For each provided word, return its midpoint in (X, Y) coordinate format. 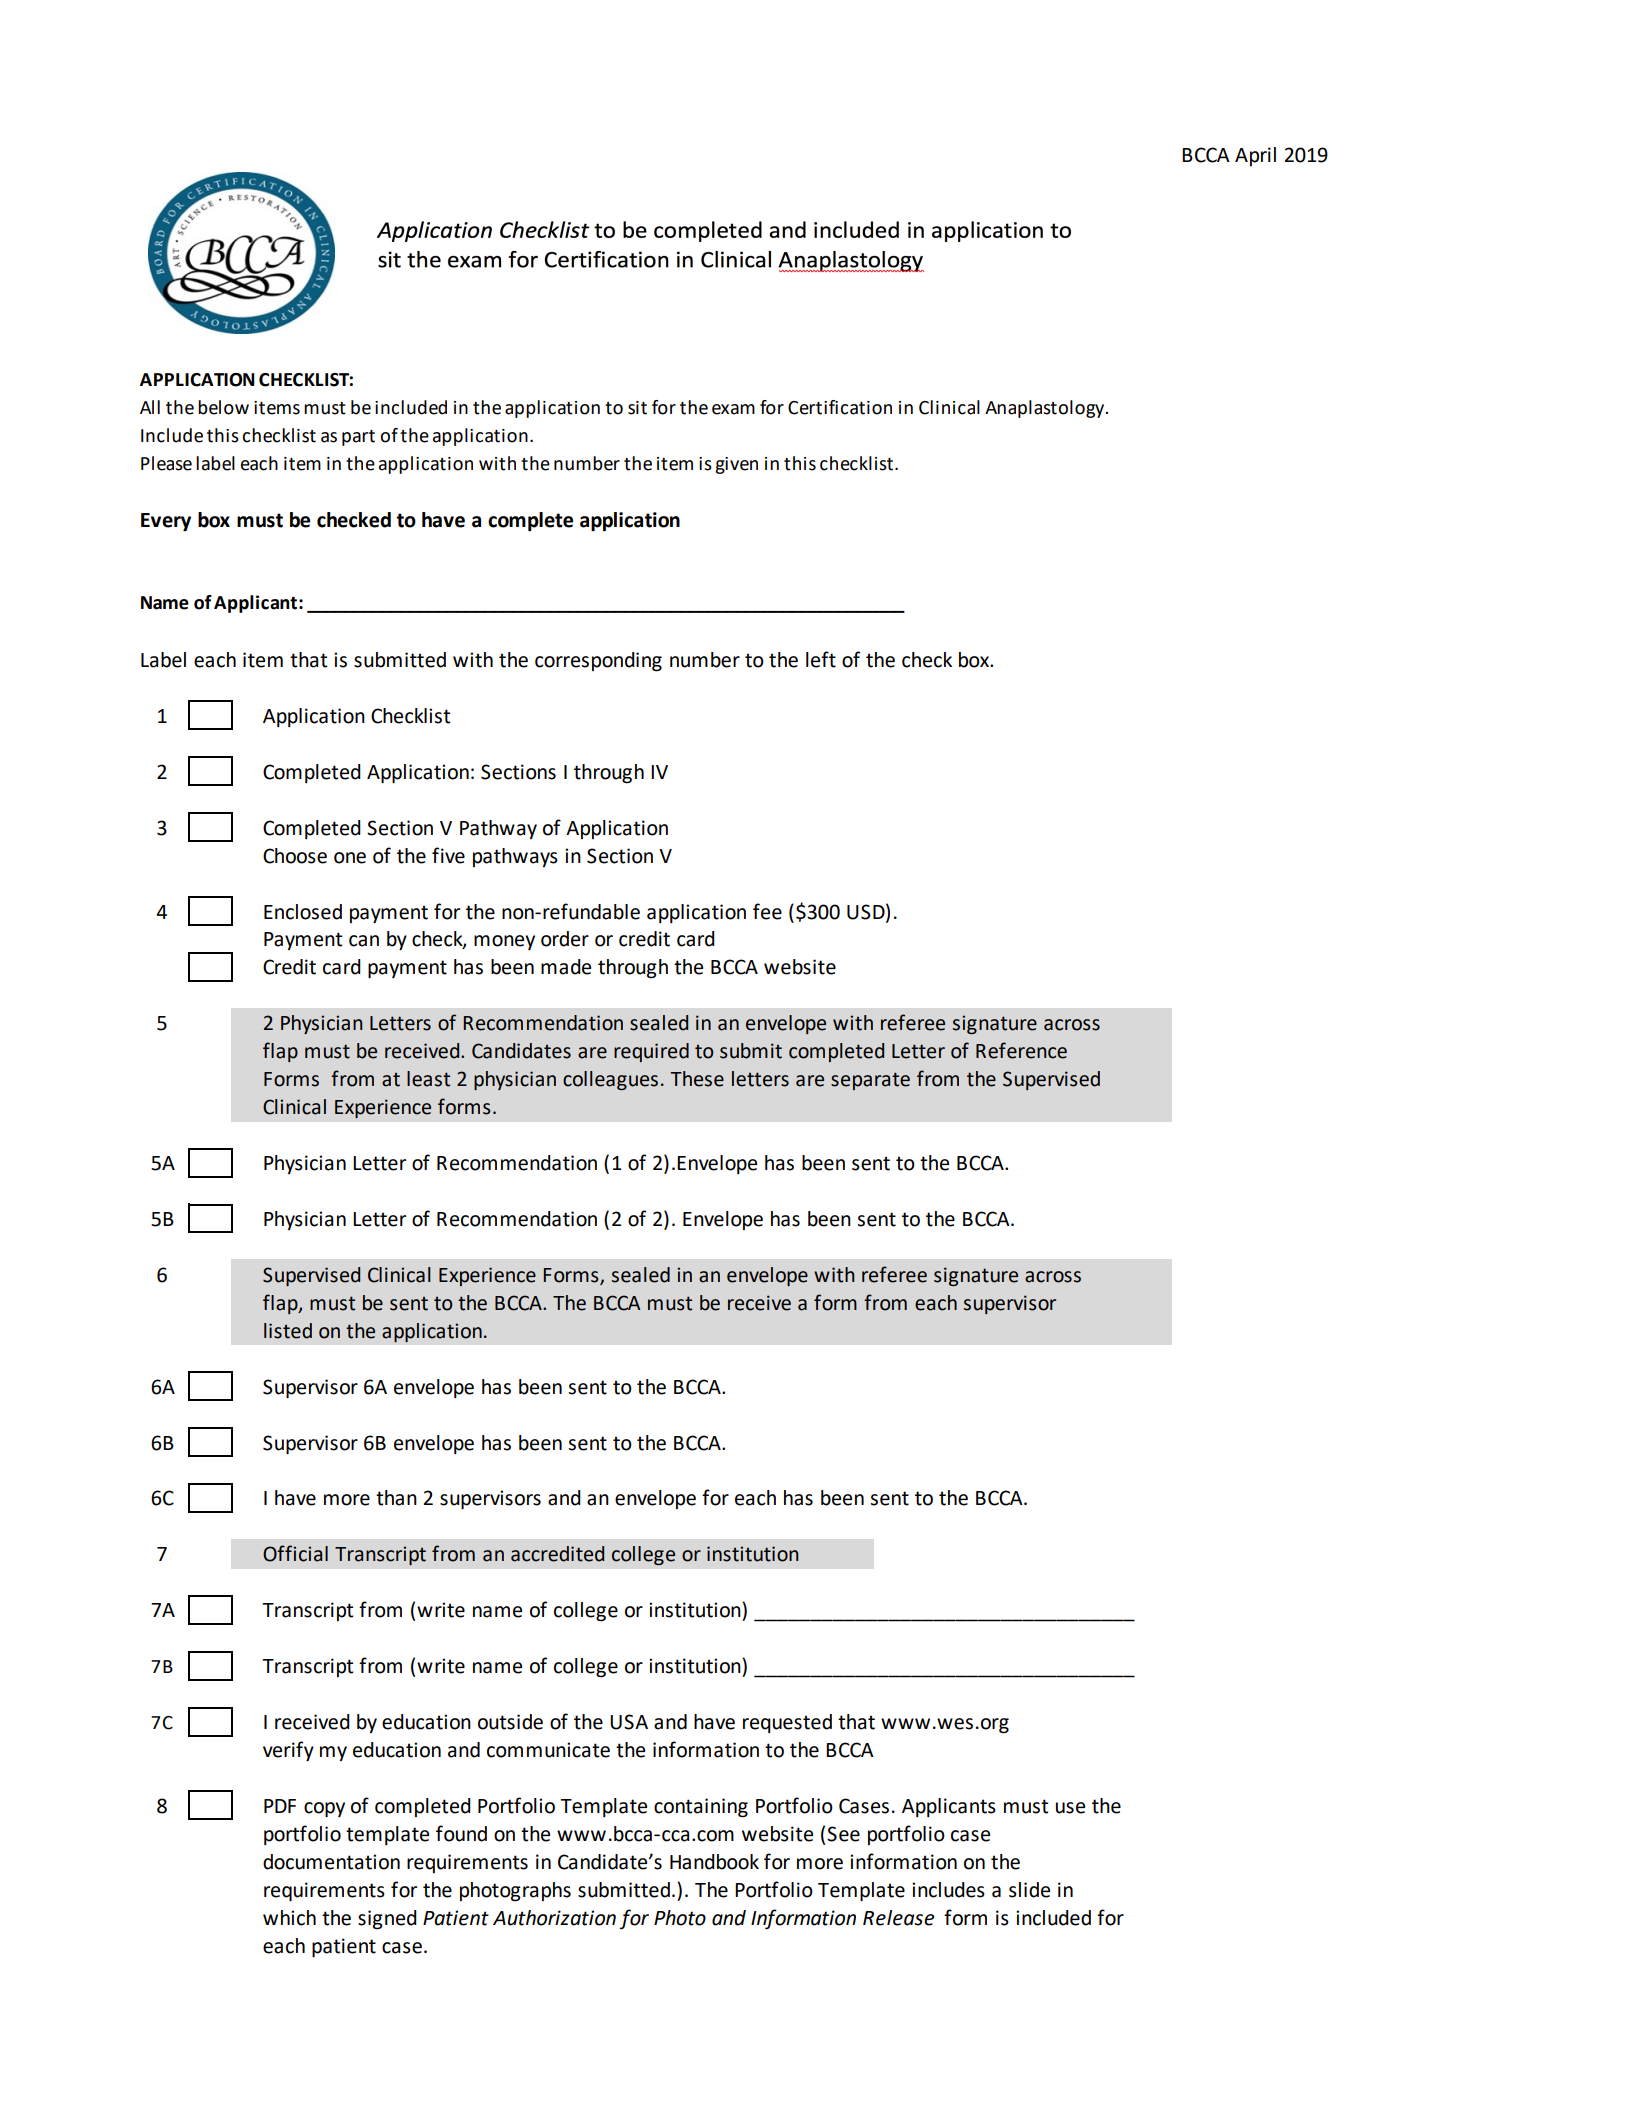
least (428, 1079)
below (223, 407)
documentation (331, 1862)
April (1255, 156)
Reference (1021, 1050)
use (1070, 1808)
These (697, 1079)
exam (733, 409)
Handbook (714, 1862)
